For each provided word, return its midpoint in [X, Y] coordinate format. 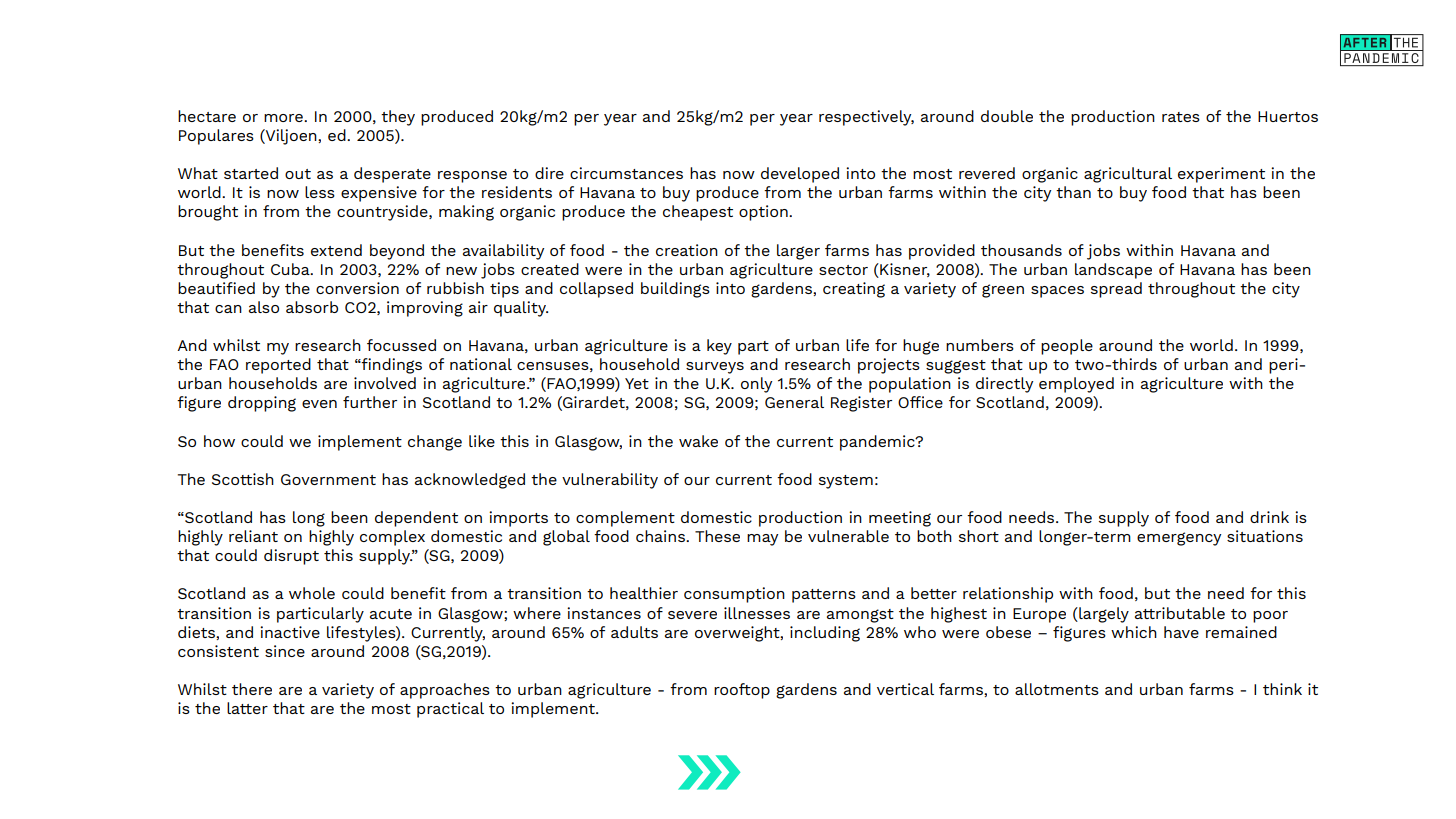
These [717, 536]
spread [1116, 290]
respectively [866, 118]
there [252, 689]
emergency [1179, 539]
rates [1181, 117]
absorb [312, 307]
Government [328, 479]
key [719, 347]
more [284, 118]
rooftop [742, 691]
